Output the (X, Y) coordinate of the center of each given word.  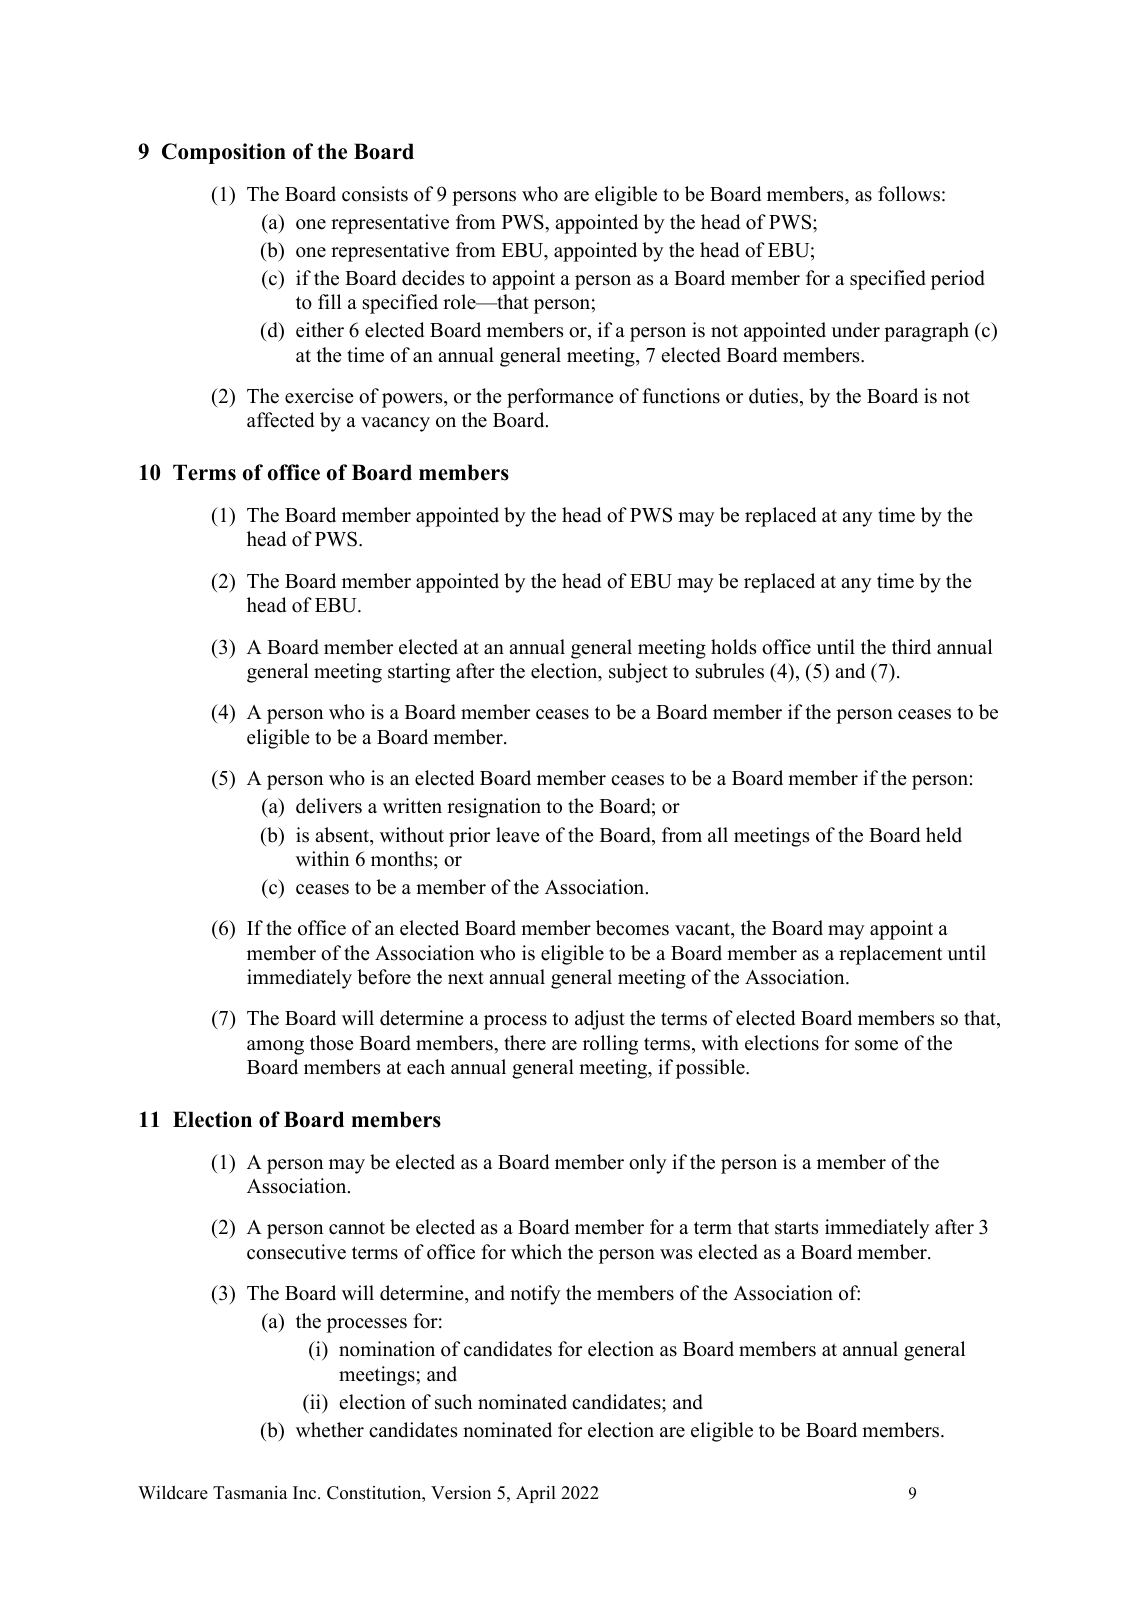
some (876, 1045)
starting (419, 673)
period (958, 280)
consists (375, 194)
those (332, 1043)
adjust (600, 1020)
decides (433, 278)
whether (330, 1430)
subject (638, 673)
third (911, 647)
